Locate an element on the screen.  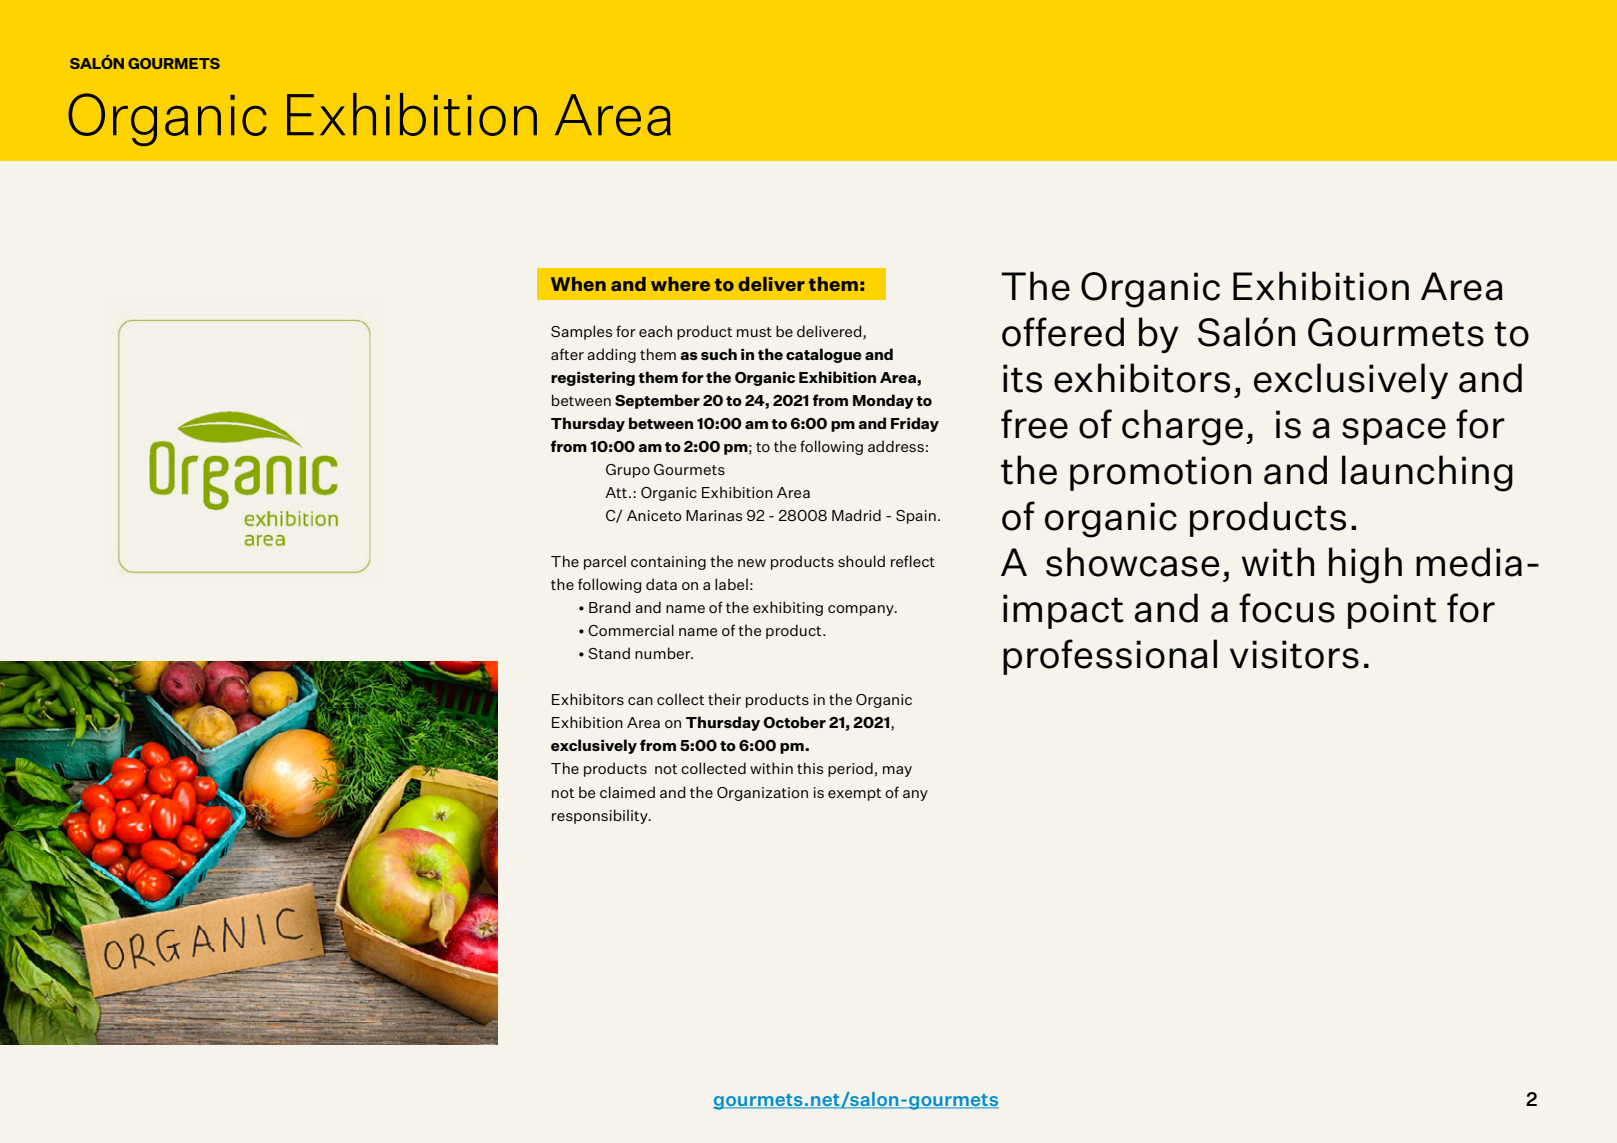
claimed is located at coordinates (627, 792).
